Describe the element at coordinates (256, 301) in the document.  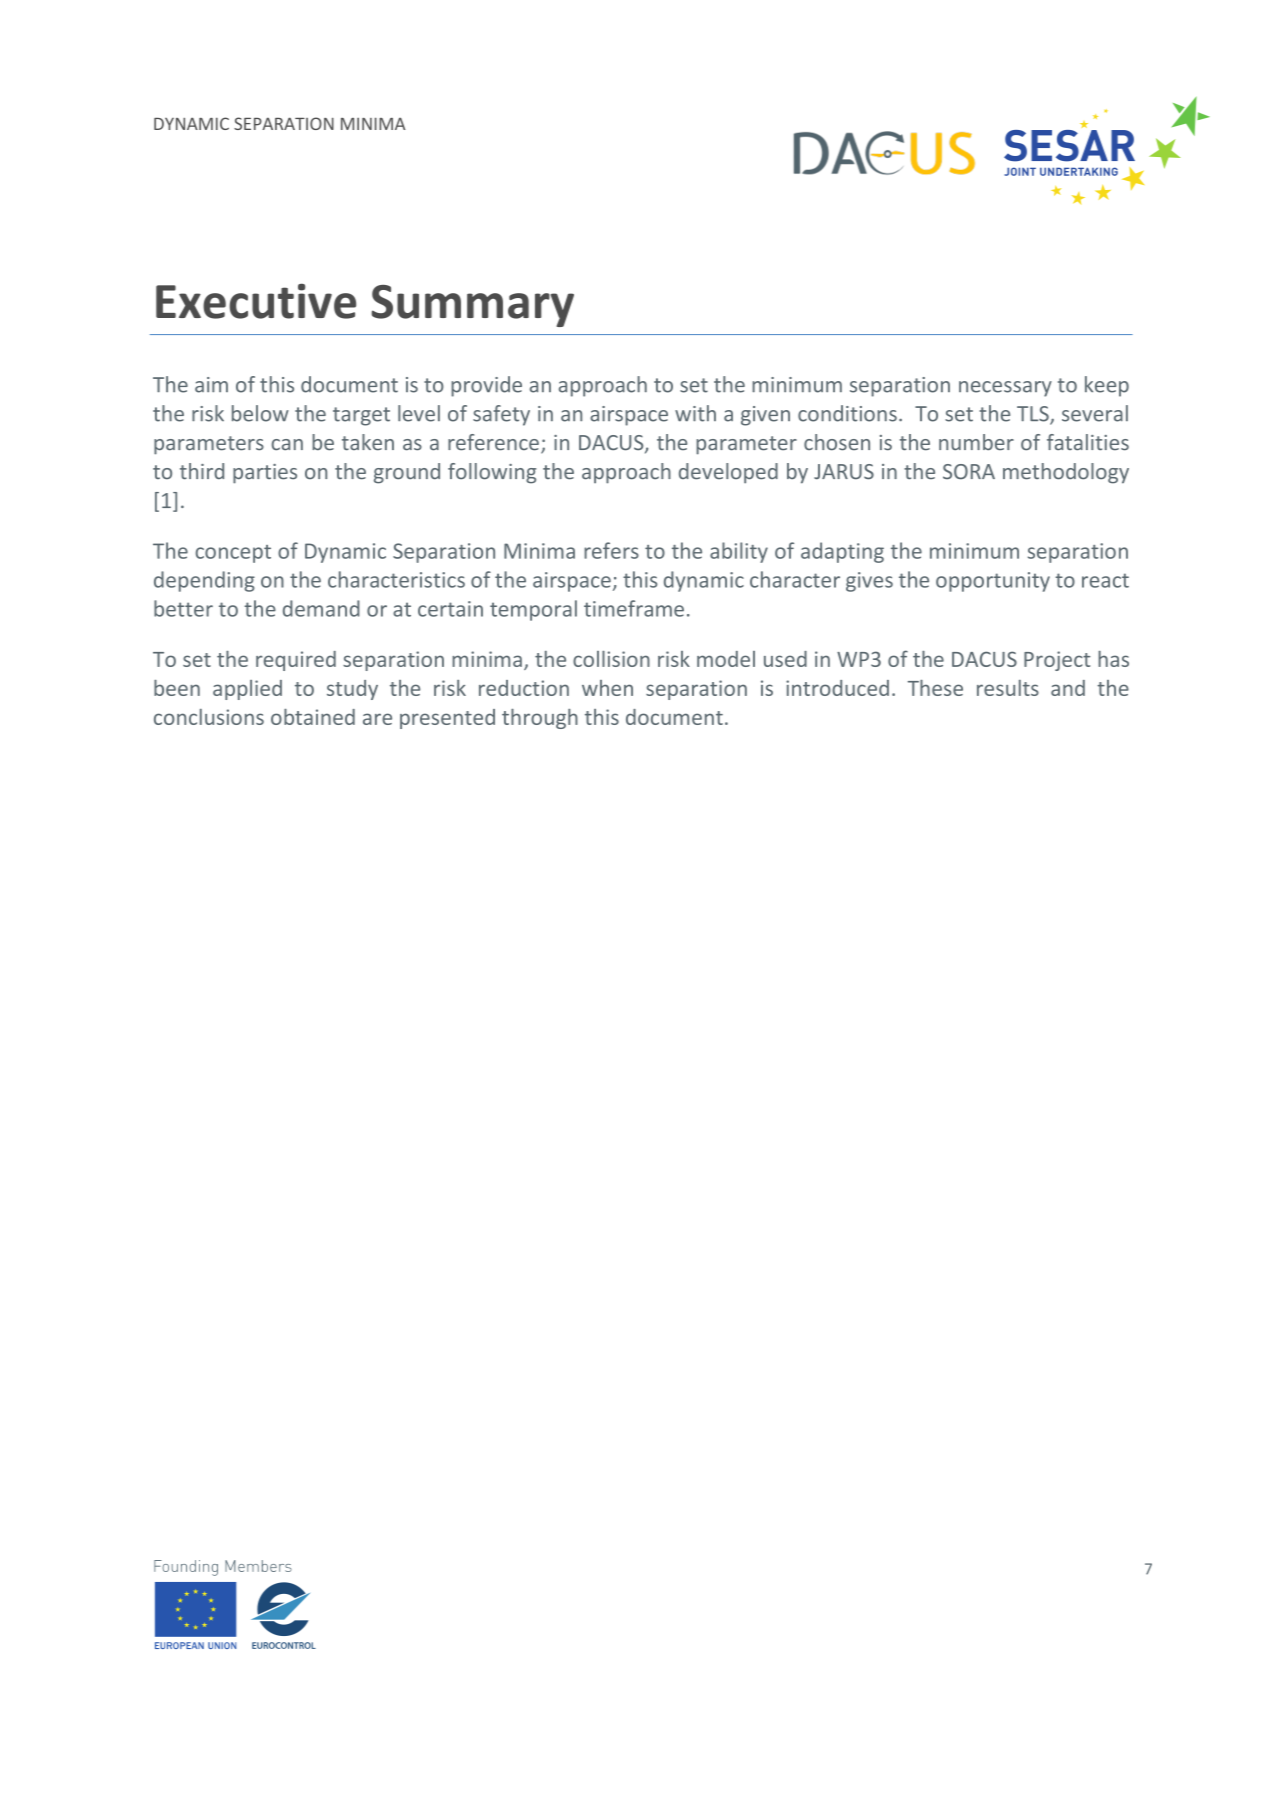
I see `Executive` at that location.
